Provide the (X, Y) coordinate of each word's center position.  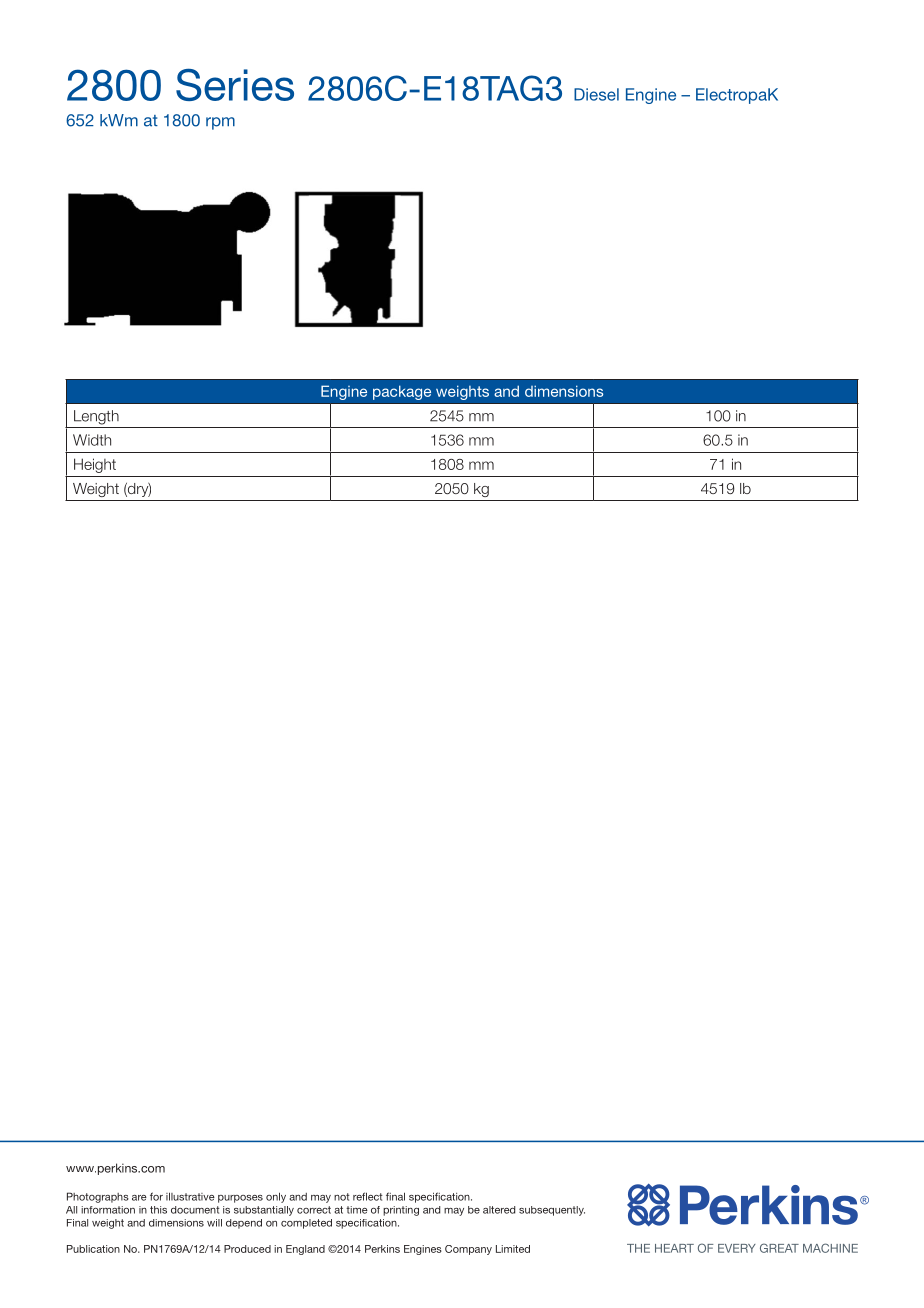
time (357, 1210)
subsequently (552, 1211)
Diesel (596, 94)
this (158, 1210)
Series (235, 84)
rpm (220, 123)
